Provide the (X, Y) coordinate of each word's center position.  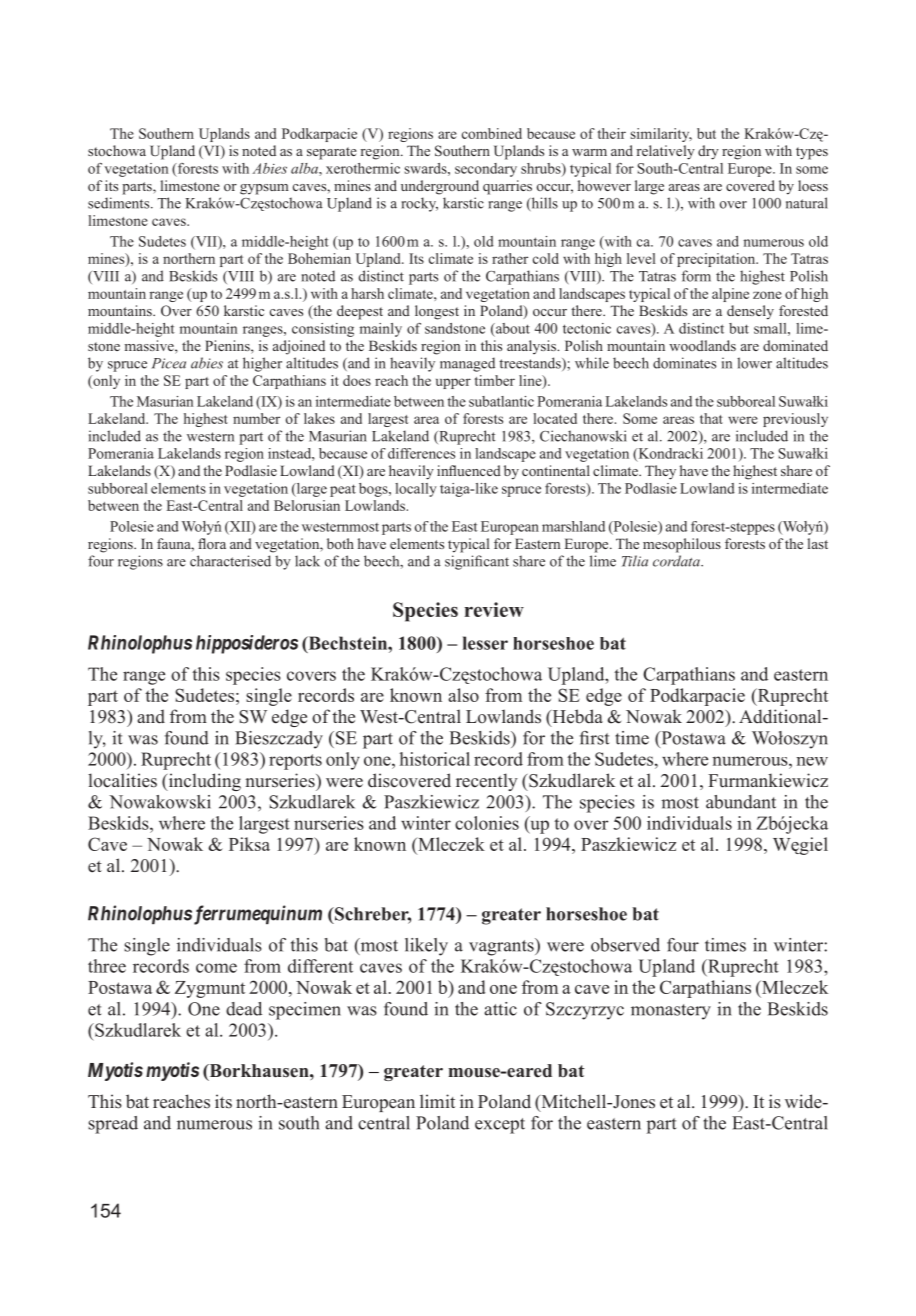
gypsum (264, 189)
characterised (230, 561)
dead (244, 1009)
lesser (485, 643)
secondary (486, 170)
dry (708, 152)
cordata (677, 561)
